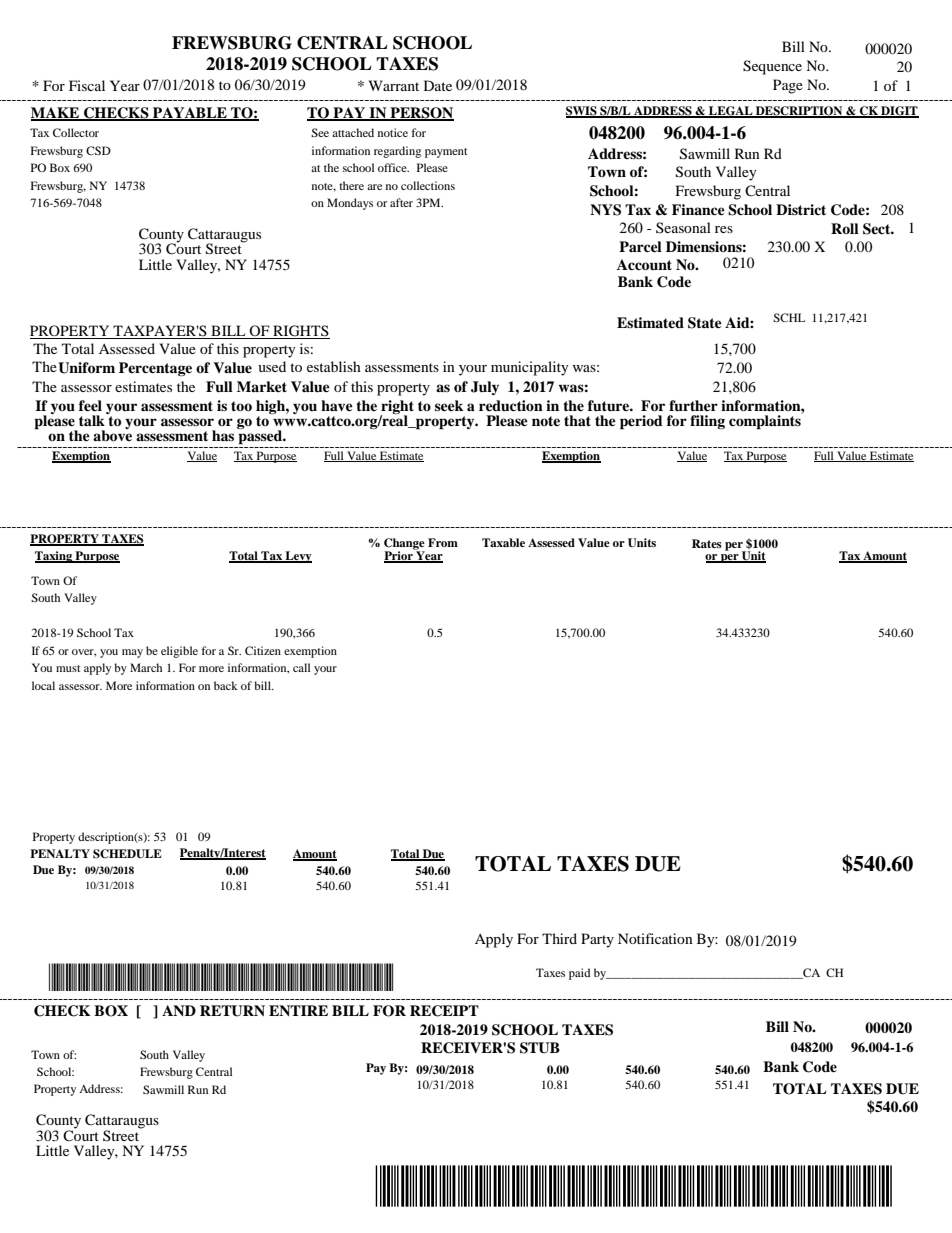 The width and height of the screenshot is (952, 1233). What do you see at coordinates (190, 113) in the screenshot?
I see `PAYABLE` at bounding box center [190, 113].
